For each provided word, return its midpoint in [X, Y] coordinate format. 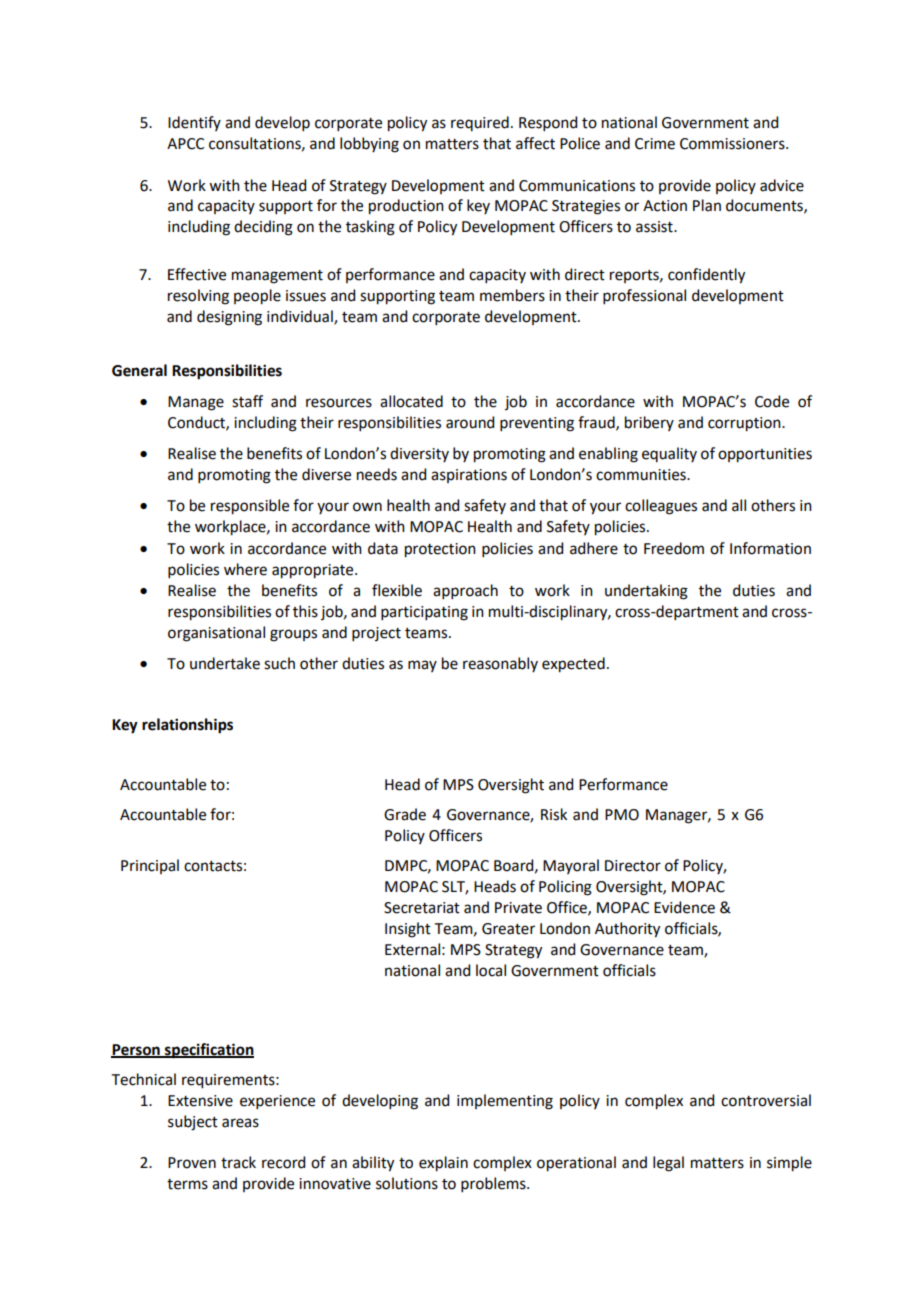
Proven [192, 1163]
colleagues [661, 507]
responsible [250, 507]
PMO [622, 815]
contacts [213, 866]
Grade [405, 814]
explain [443, 1164]
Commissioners [733, 144]
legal [668, 1164]
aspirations [469, 476]
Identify [194, 123]
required [480, 123]
